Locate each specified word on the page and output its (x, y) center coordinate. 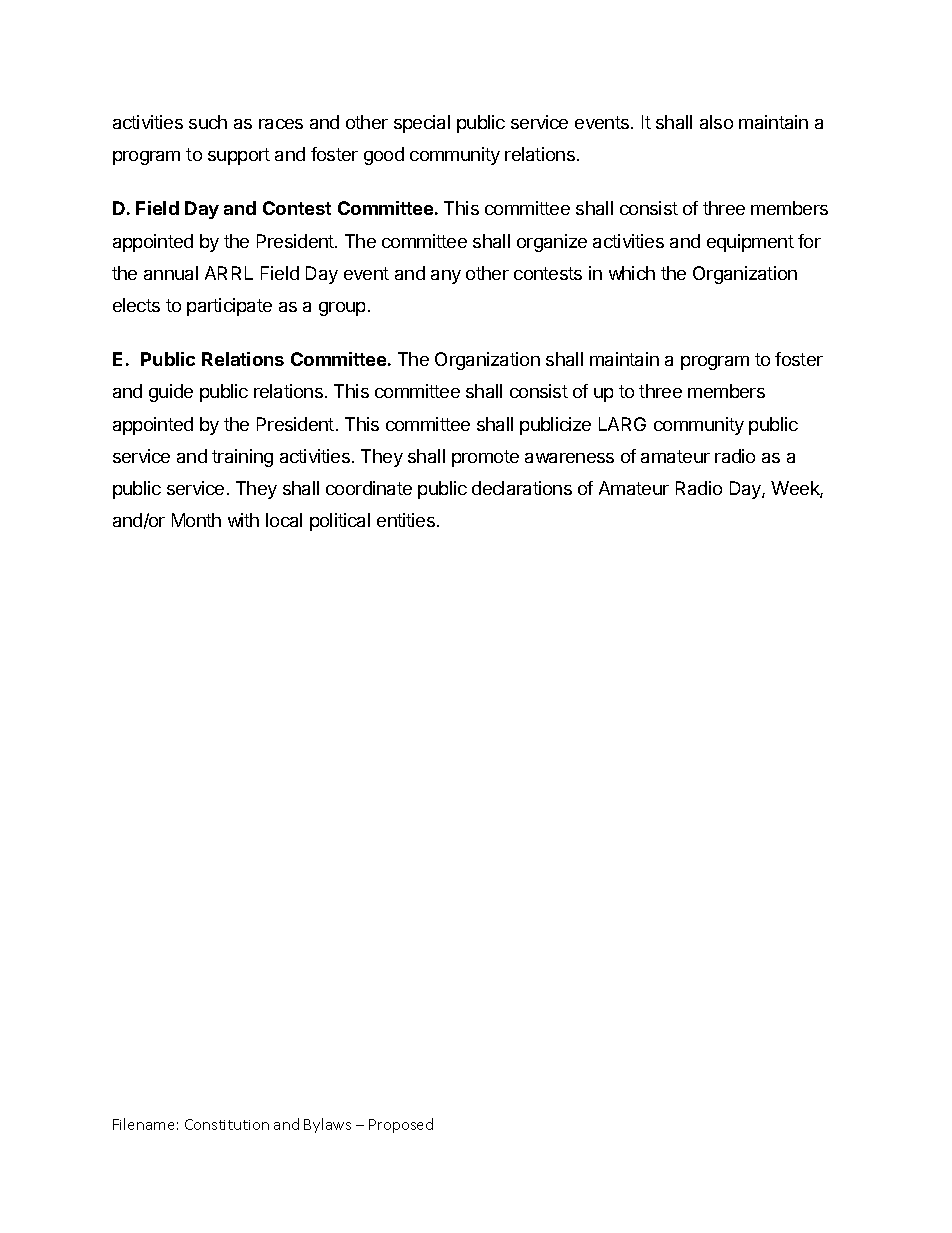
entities (407, 520)
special (422, 124)
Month (196, 520)
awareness (569, 458)
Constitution (227, 1124)
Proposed (401, 1125)
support (239, 156)
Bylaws (327, 1125)
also (716, 122)
